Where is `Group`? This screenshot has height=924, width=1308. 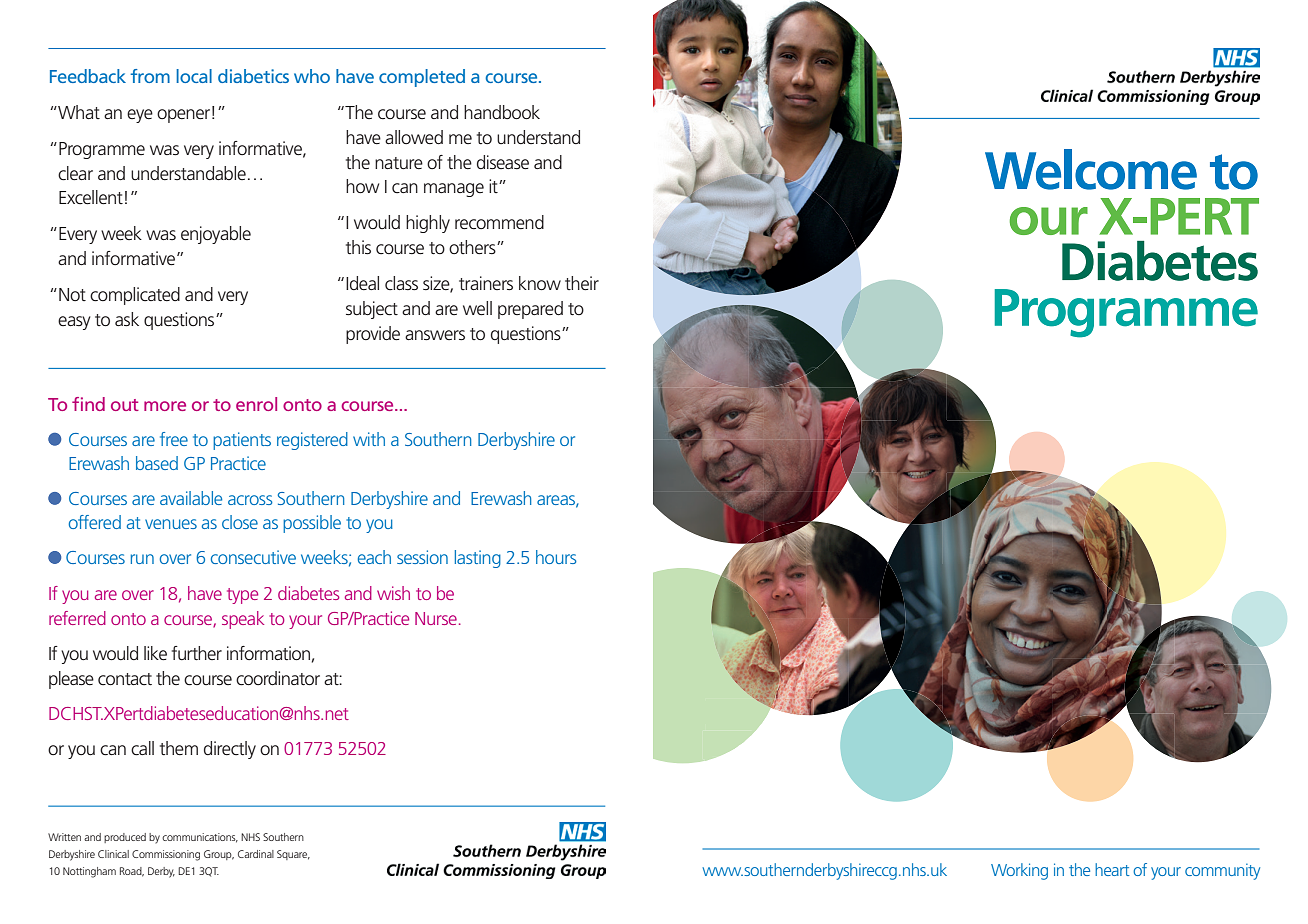 Group is located at coordinates (219, 855).
